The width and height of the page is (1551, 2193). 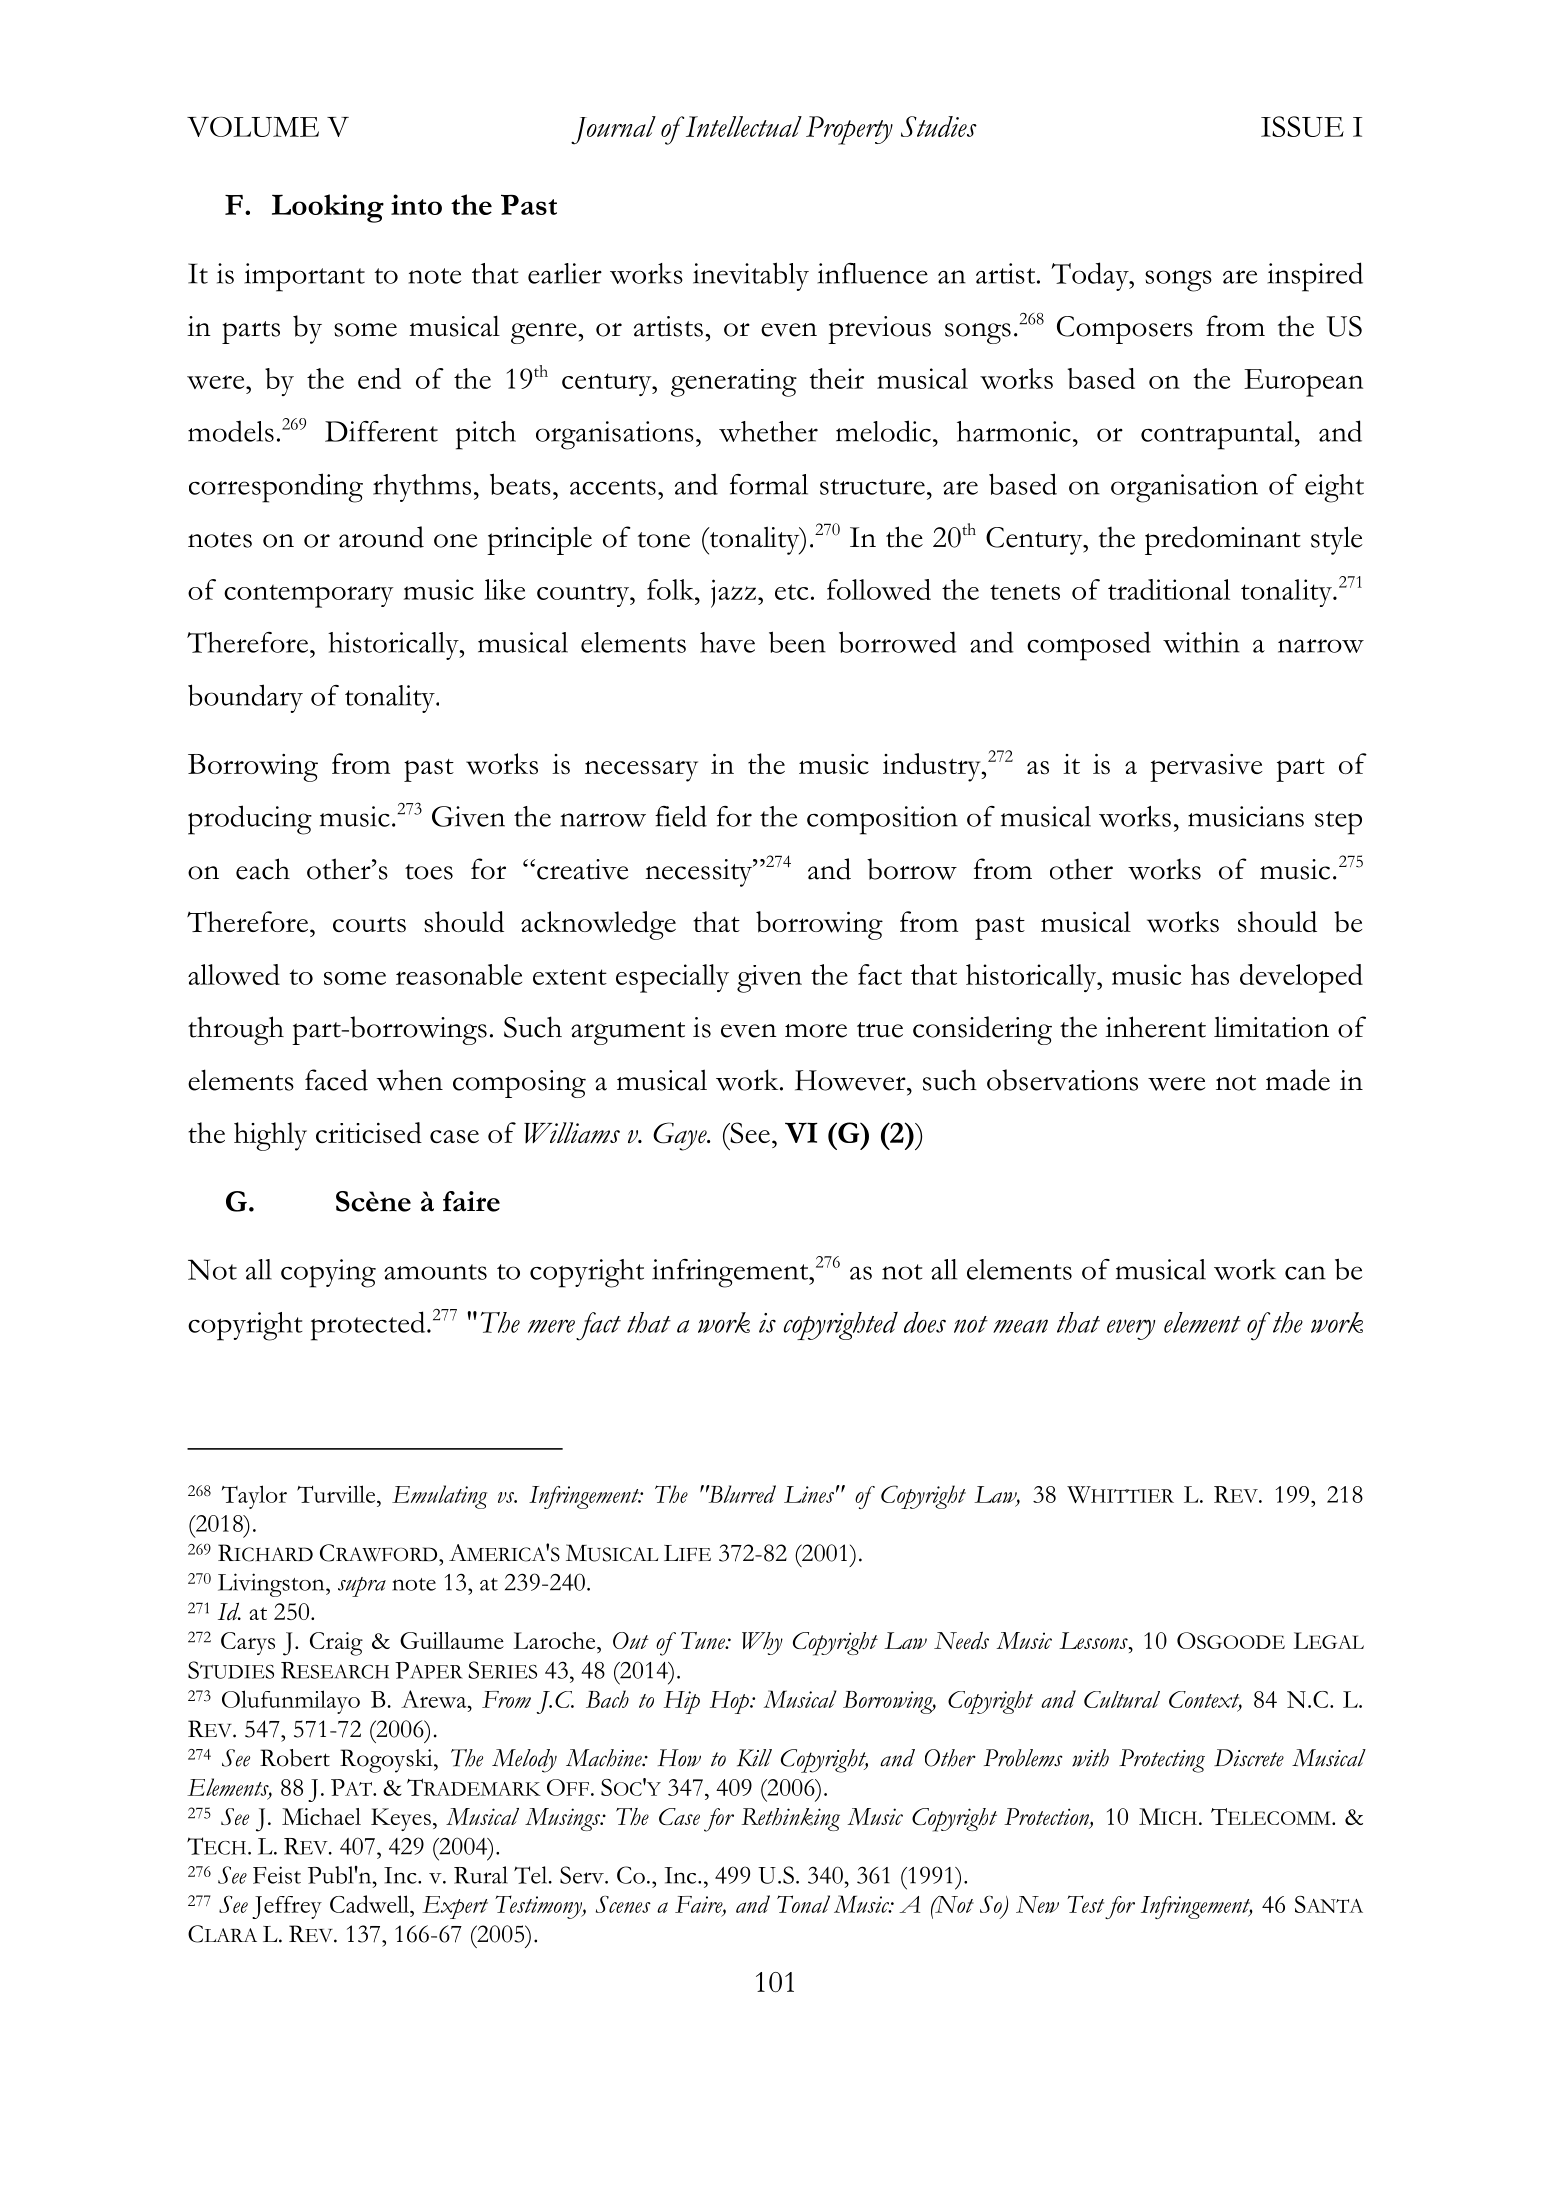 I want to click on Intellectual, so click(x=742, y=126).
